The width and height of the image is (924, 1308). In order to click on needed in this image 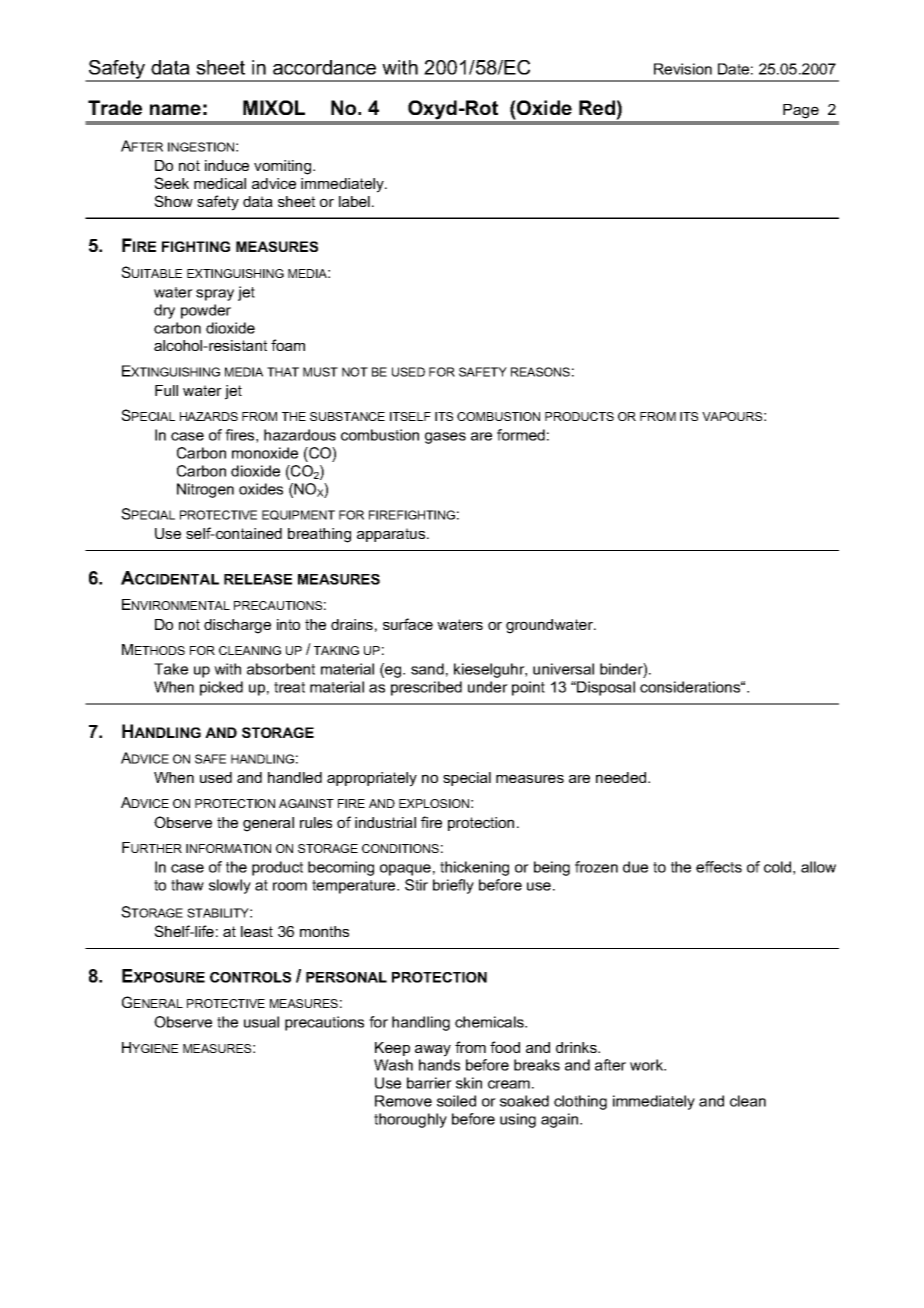, I will do `click(622, 777)`.
